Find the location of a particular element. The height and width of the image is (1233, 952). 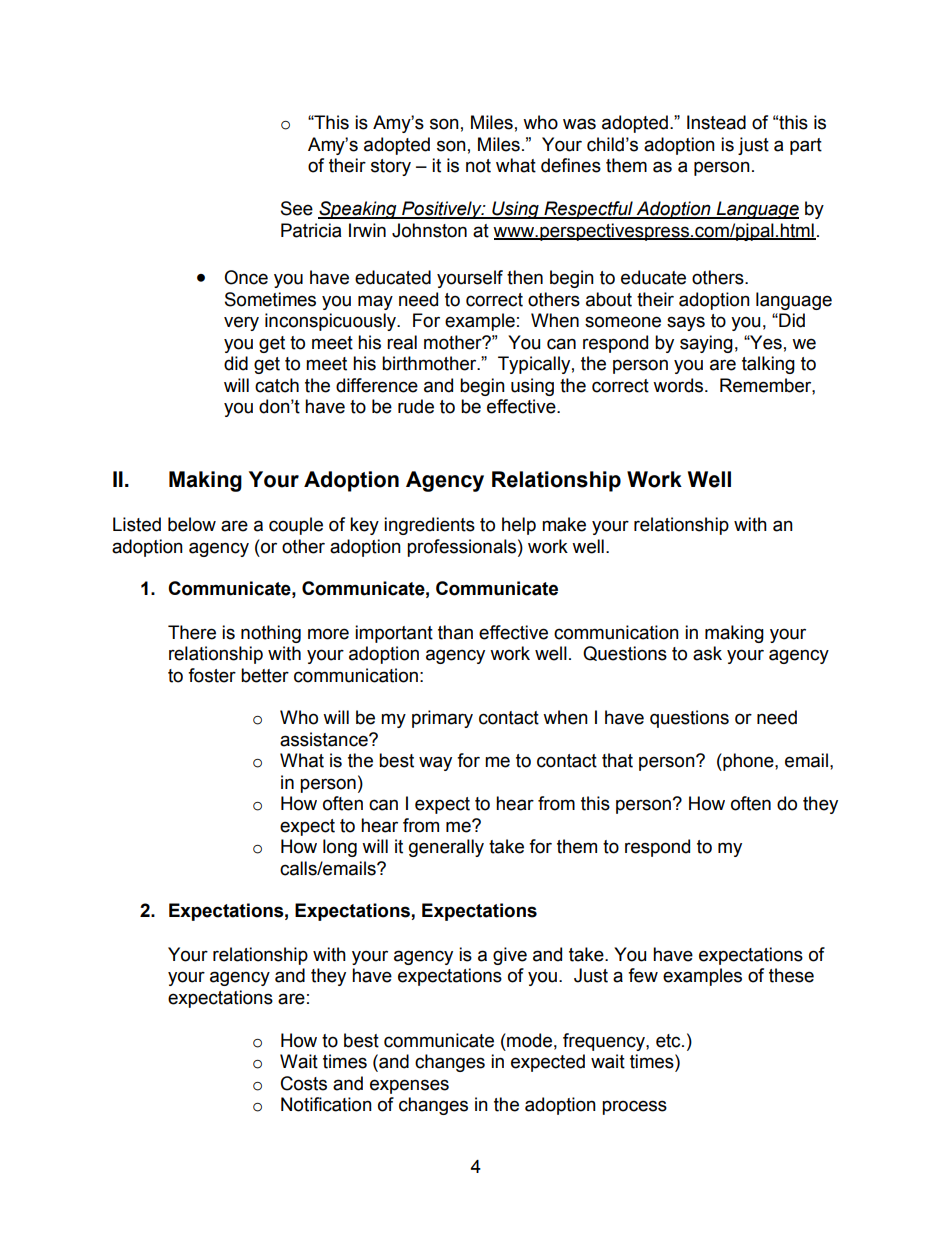

Instead is located at coordinates (716, 122).
